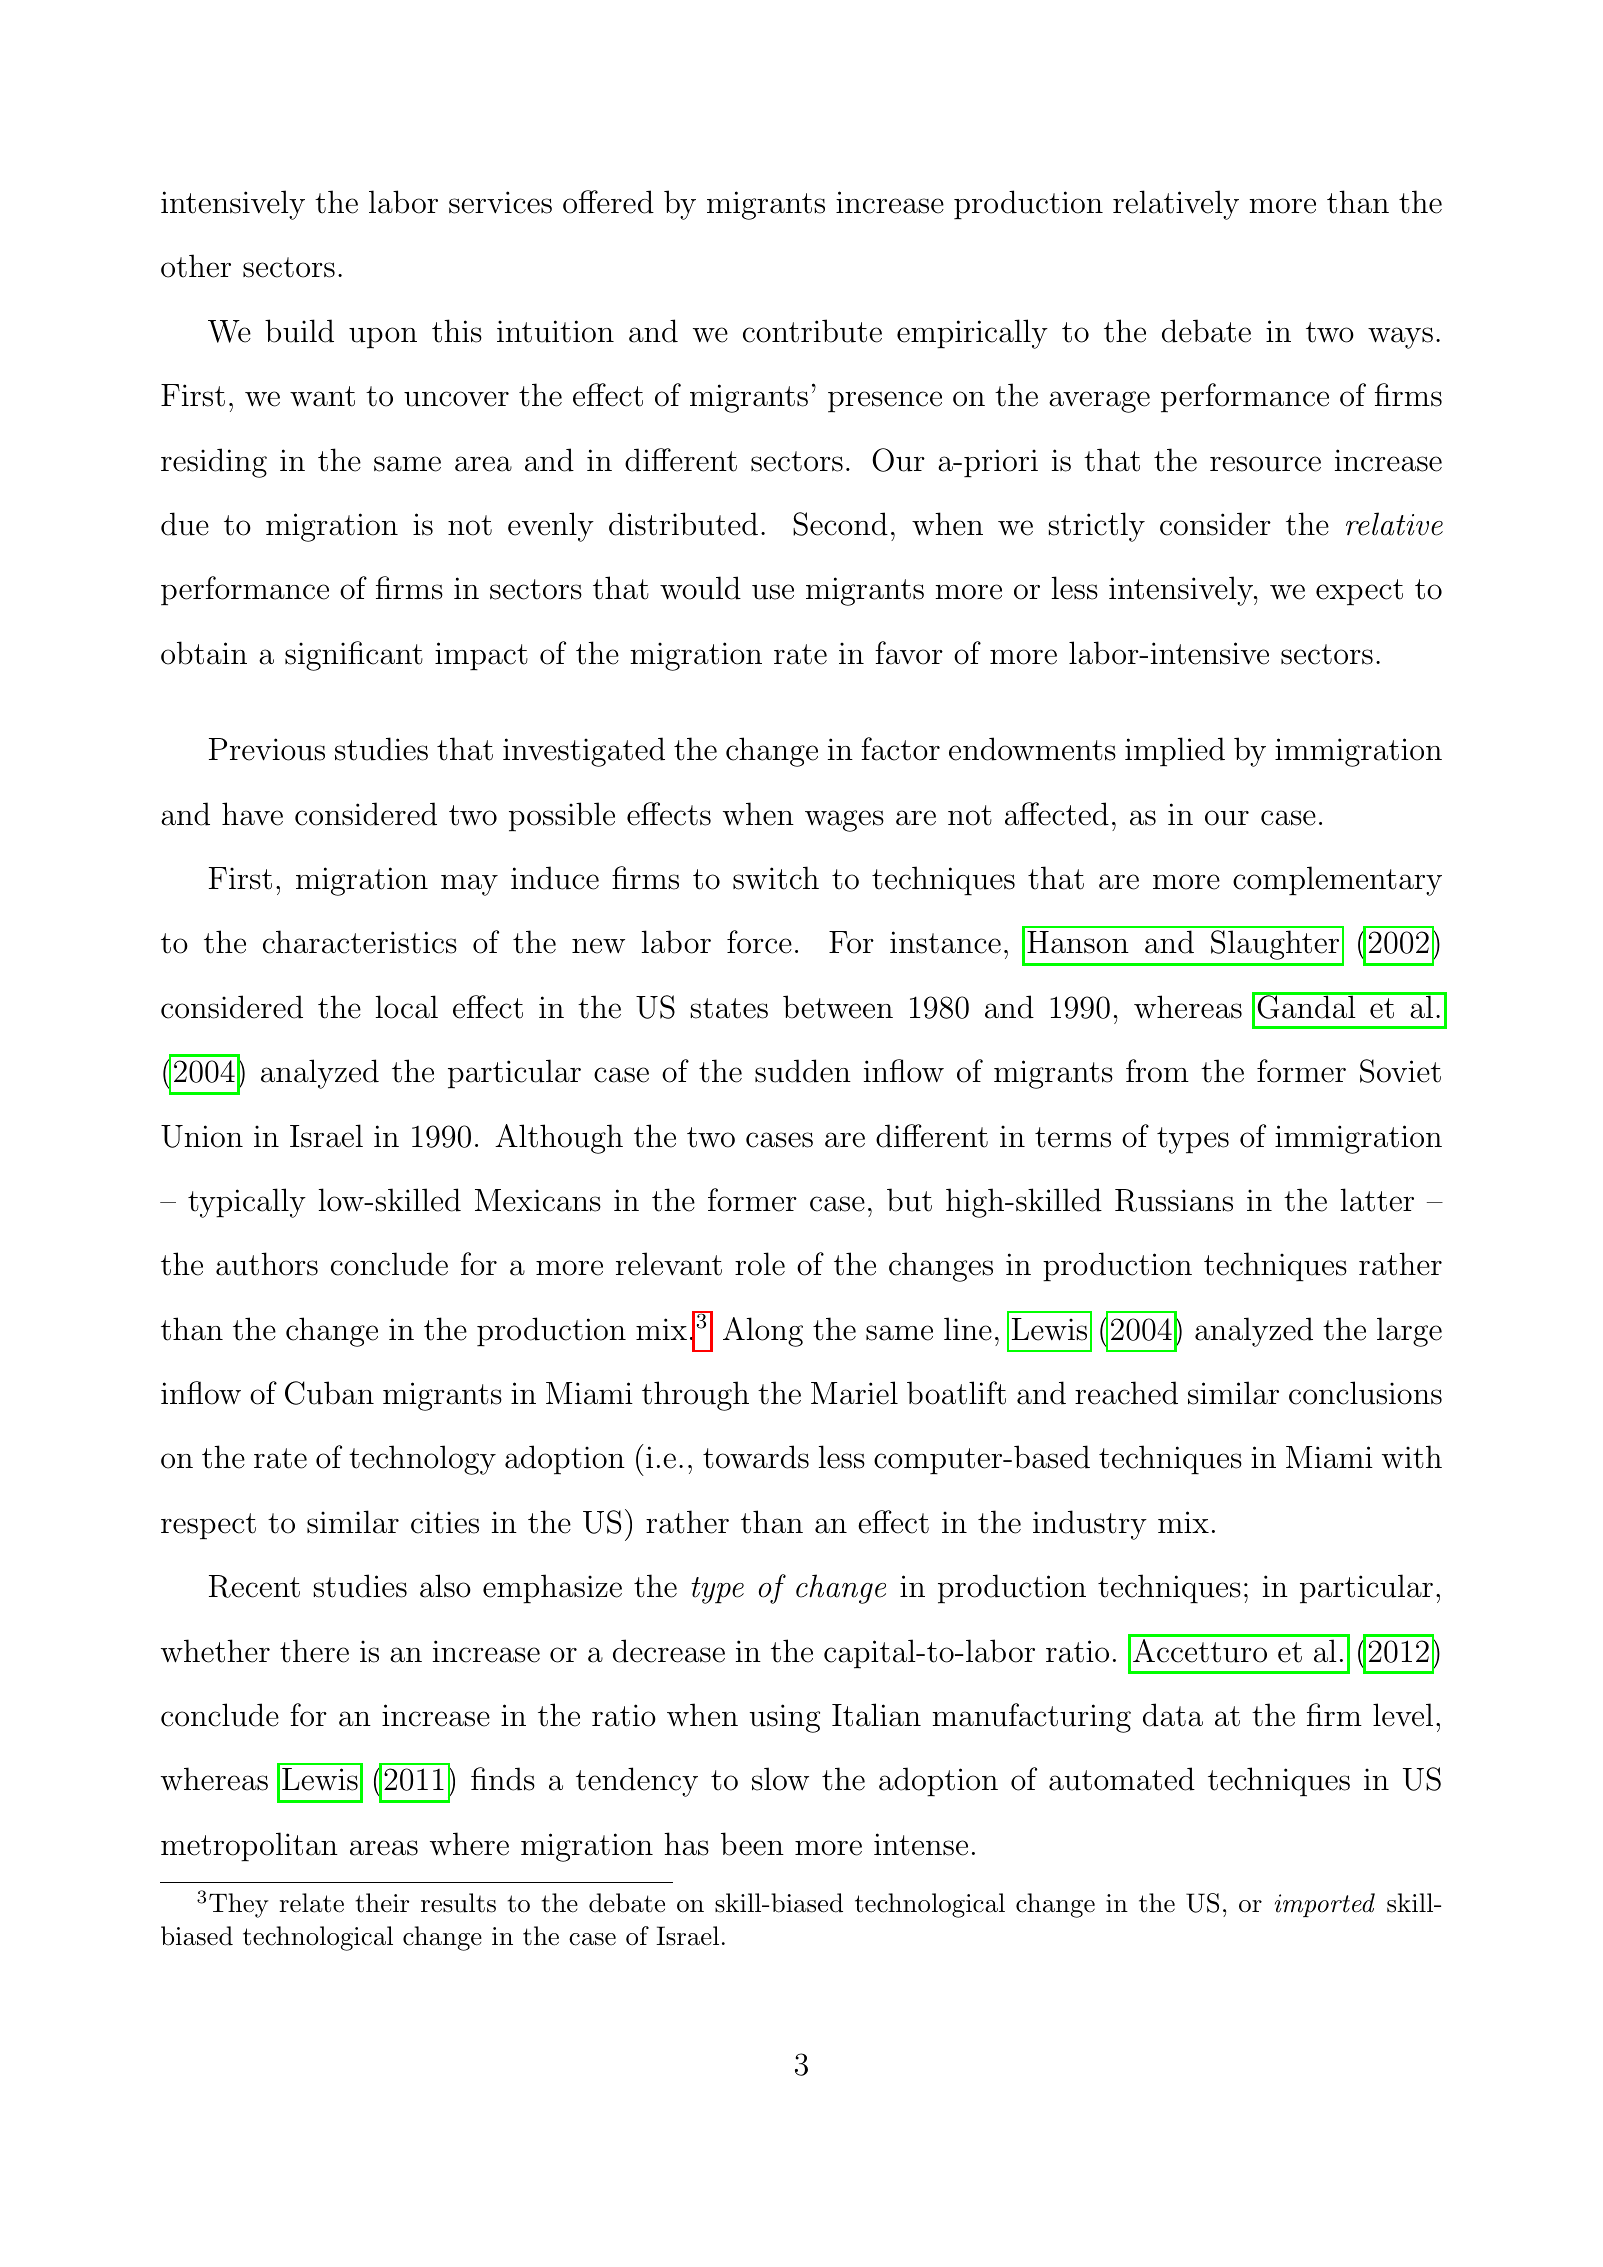  Describe the element at coordinates (1325, 1905) in the document. I see `imported` at that location.
